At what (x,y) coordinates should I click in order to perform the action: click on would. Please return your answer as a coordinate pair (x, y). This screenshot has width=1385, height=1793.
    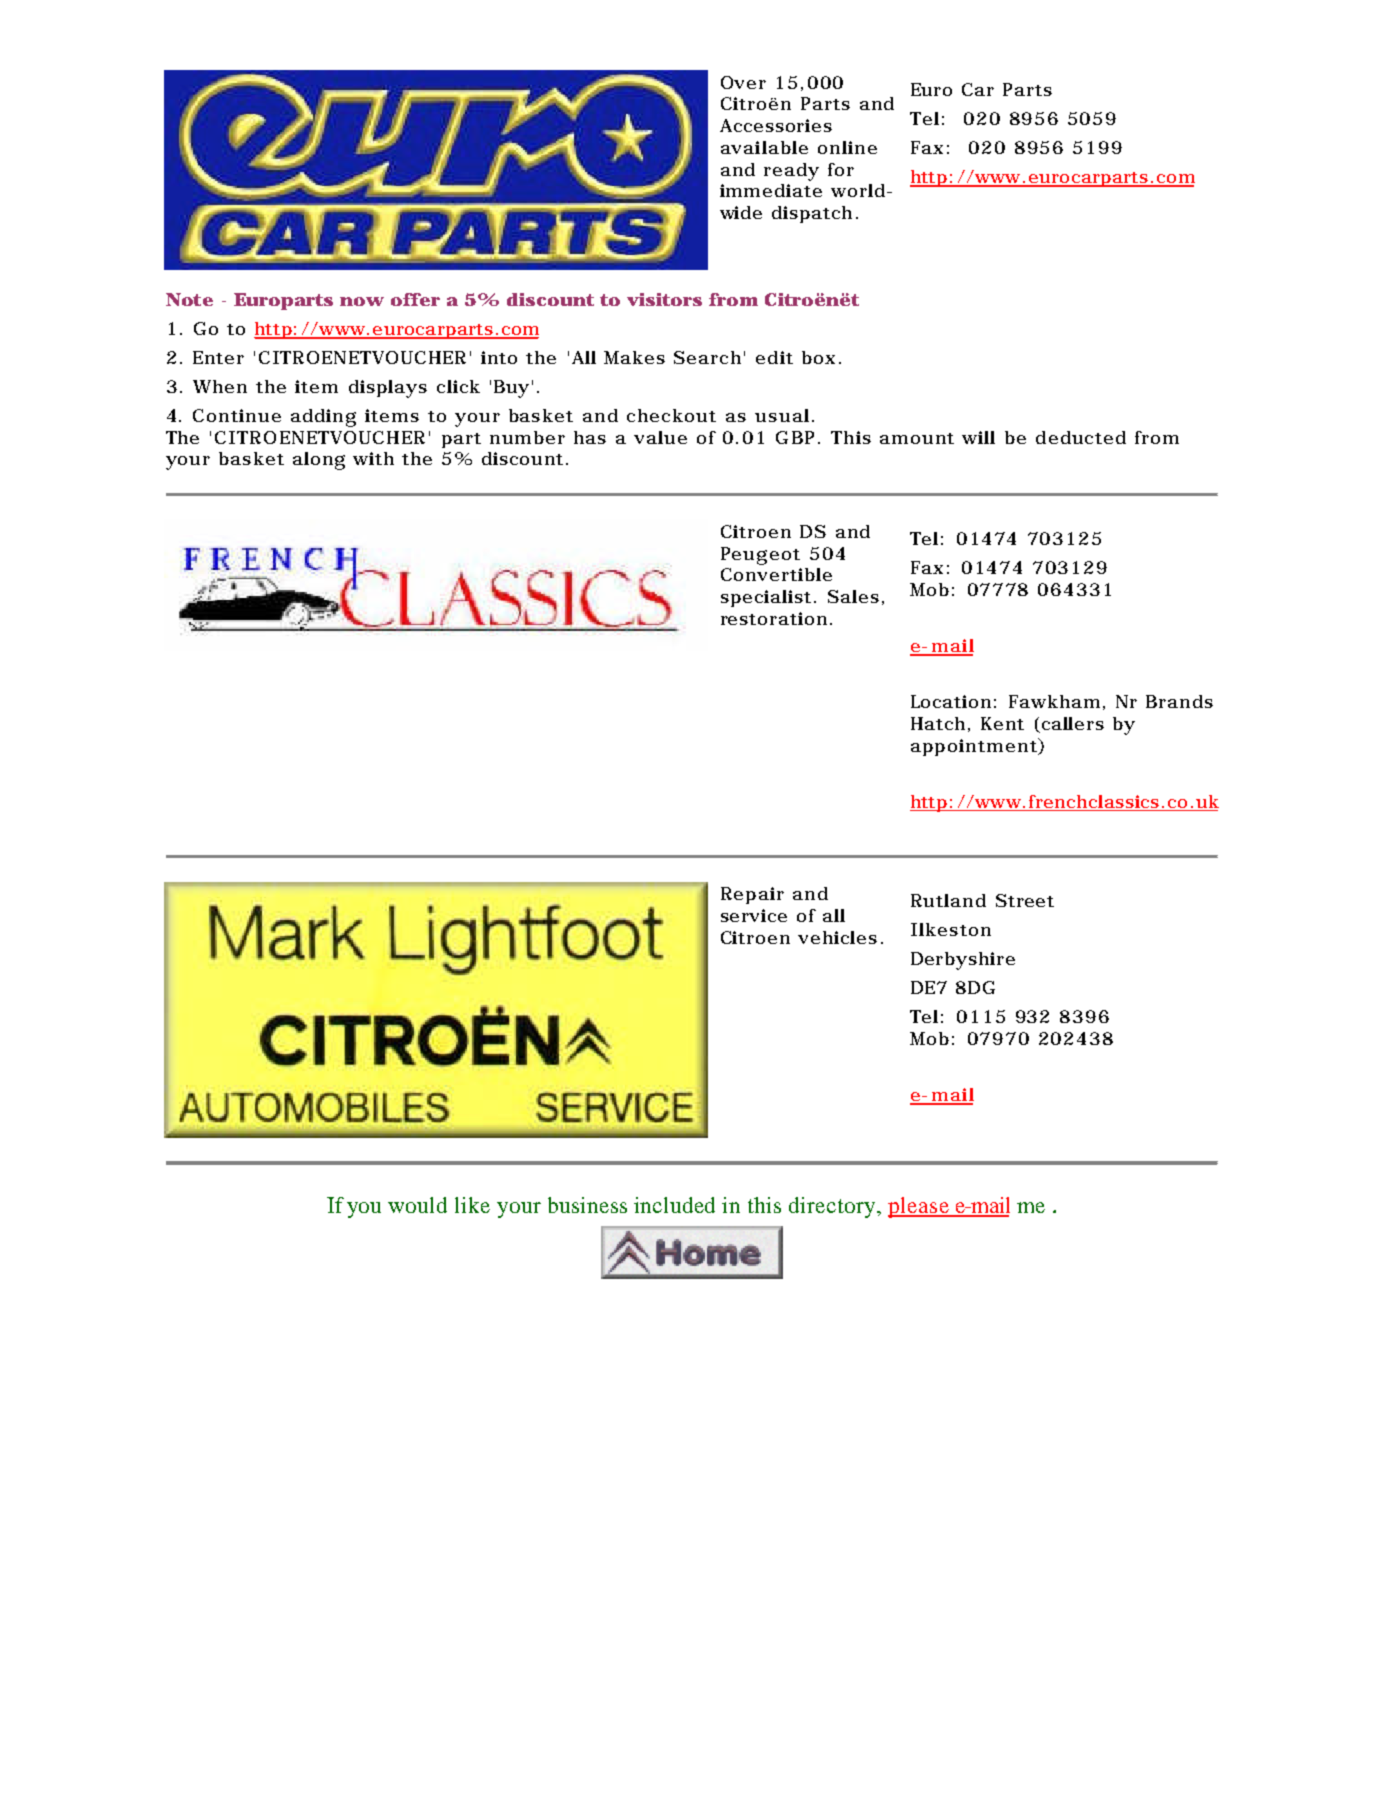
    Looking at the image, I should click on (417, 1205).
